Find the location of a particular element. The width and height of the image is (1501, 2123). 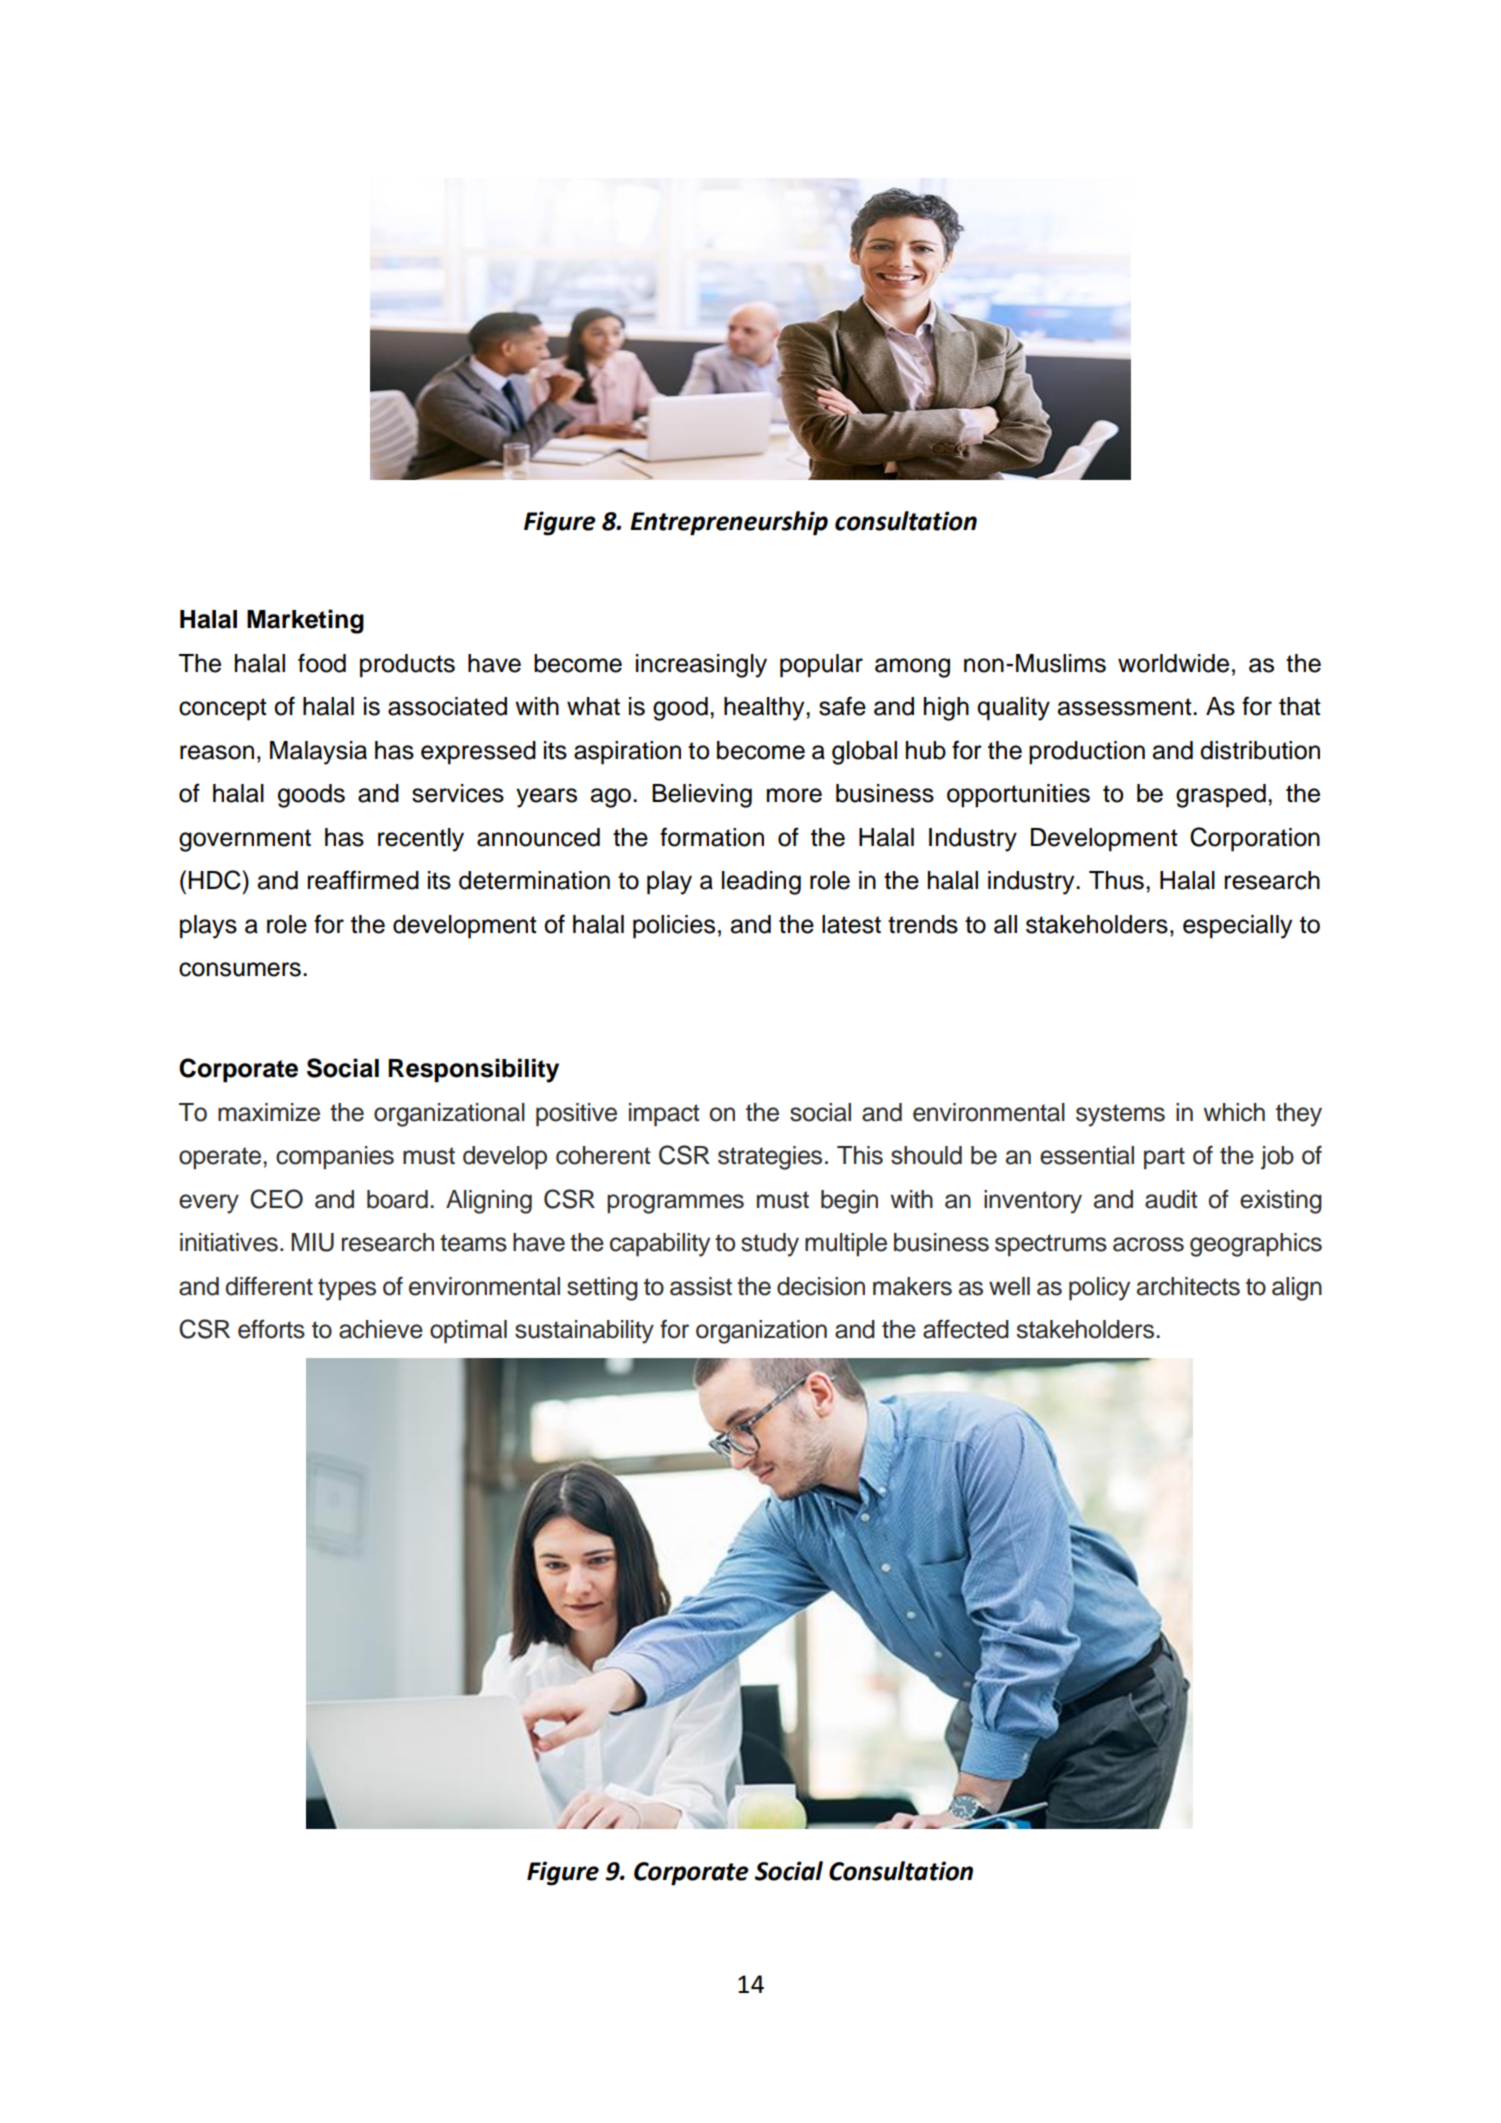

maximize is located at coordinates (269, 1112).
